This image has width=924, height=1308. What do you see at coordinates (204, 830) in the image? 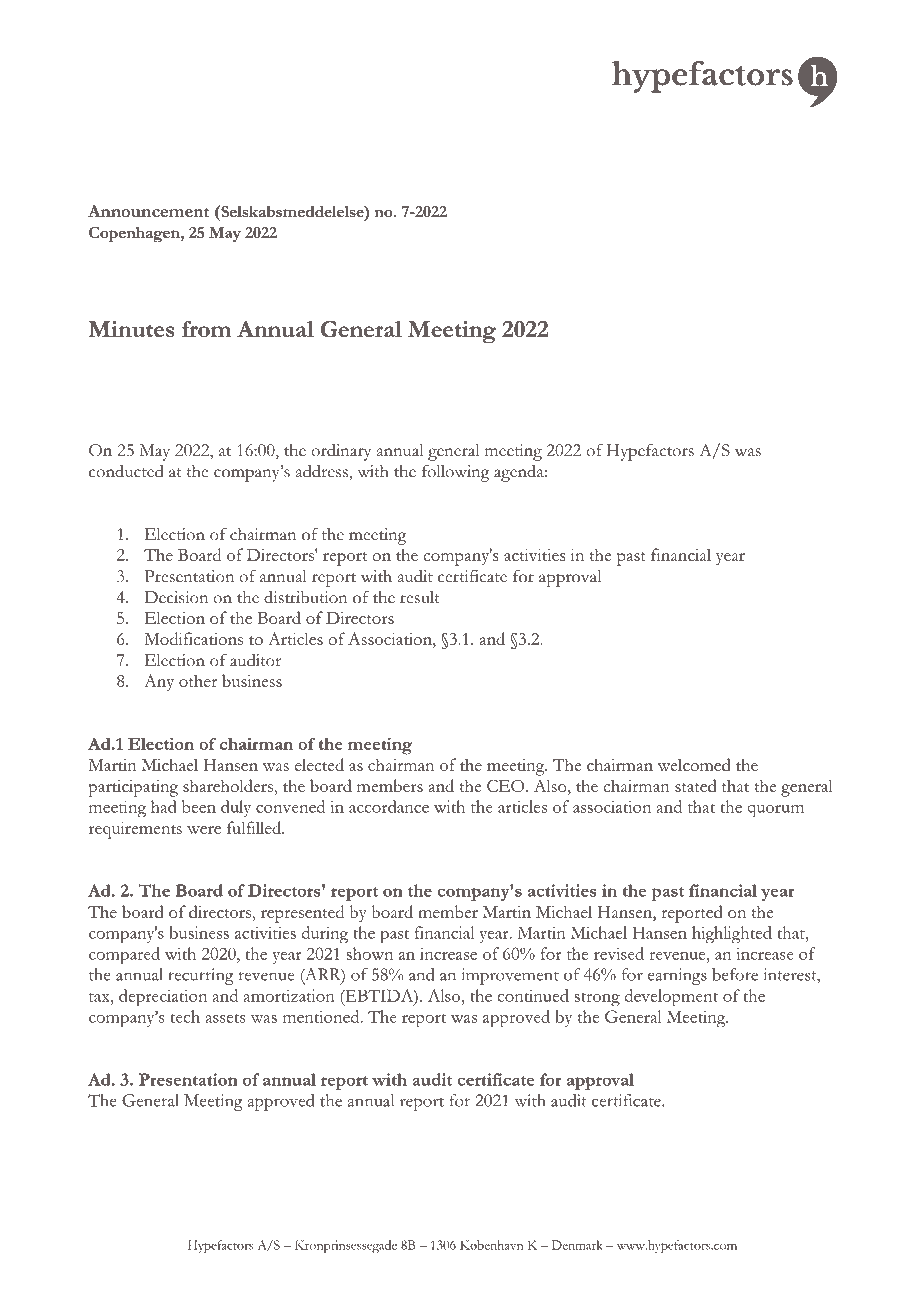
I see `were` at bounding box center [204, 830].
